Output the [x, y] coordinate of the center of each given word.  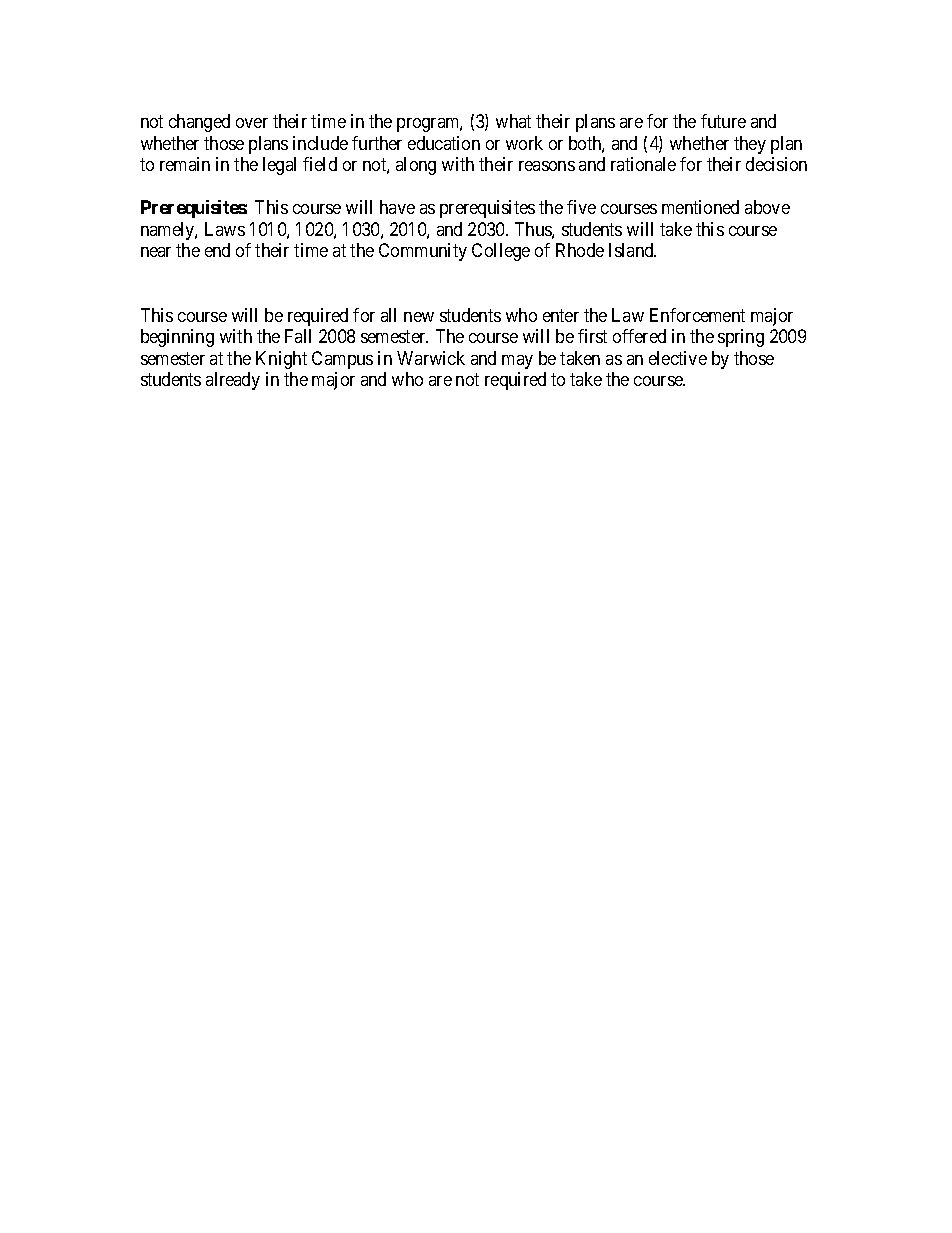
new [419, 317]
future [723, 121]
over [252, 123]
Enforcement [697, 315]
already [233, 381]
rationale [643, 164]
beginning [177, 338]
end [217, 250]
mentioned [700, 207]
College [501, 252]
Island [632, 250]
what [513, 121]
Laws [225, 229]
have [397, 207]
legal [279, 166]
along [416, 166]
